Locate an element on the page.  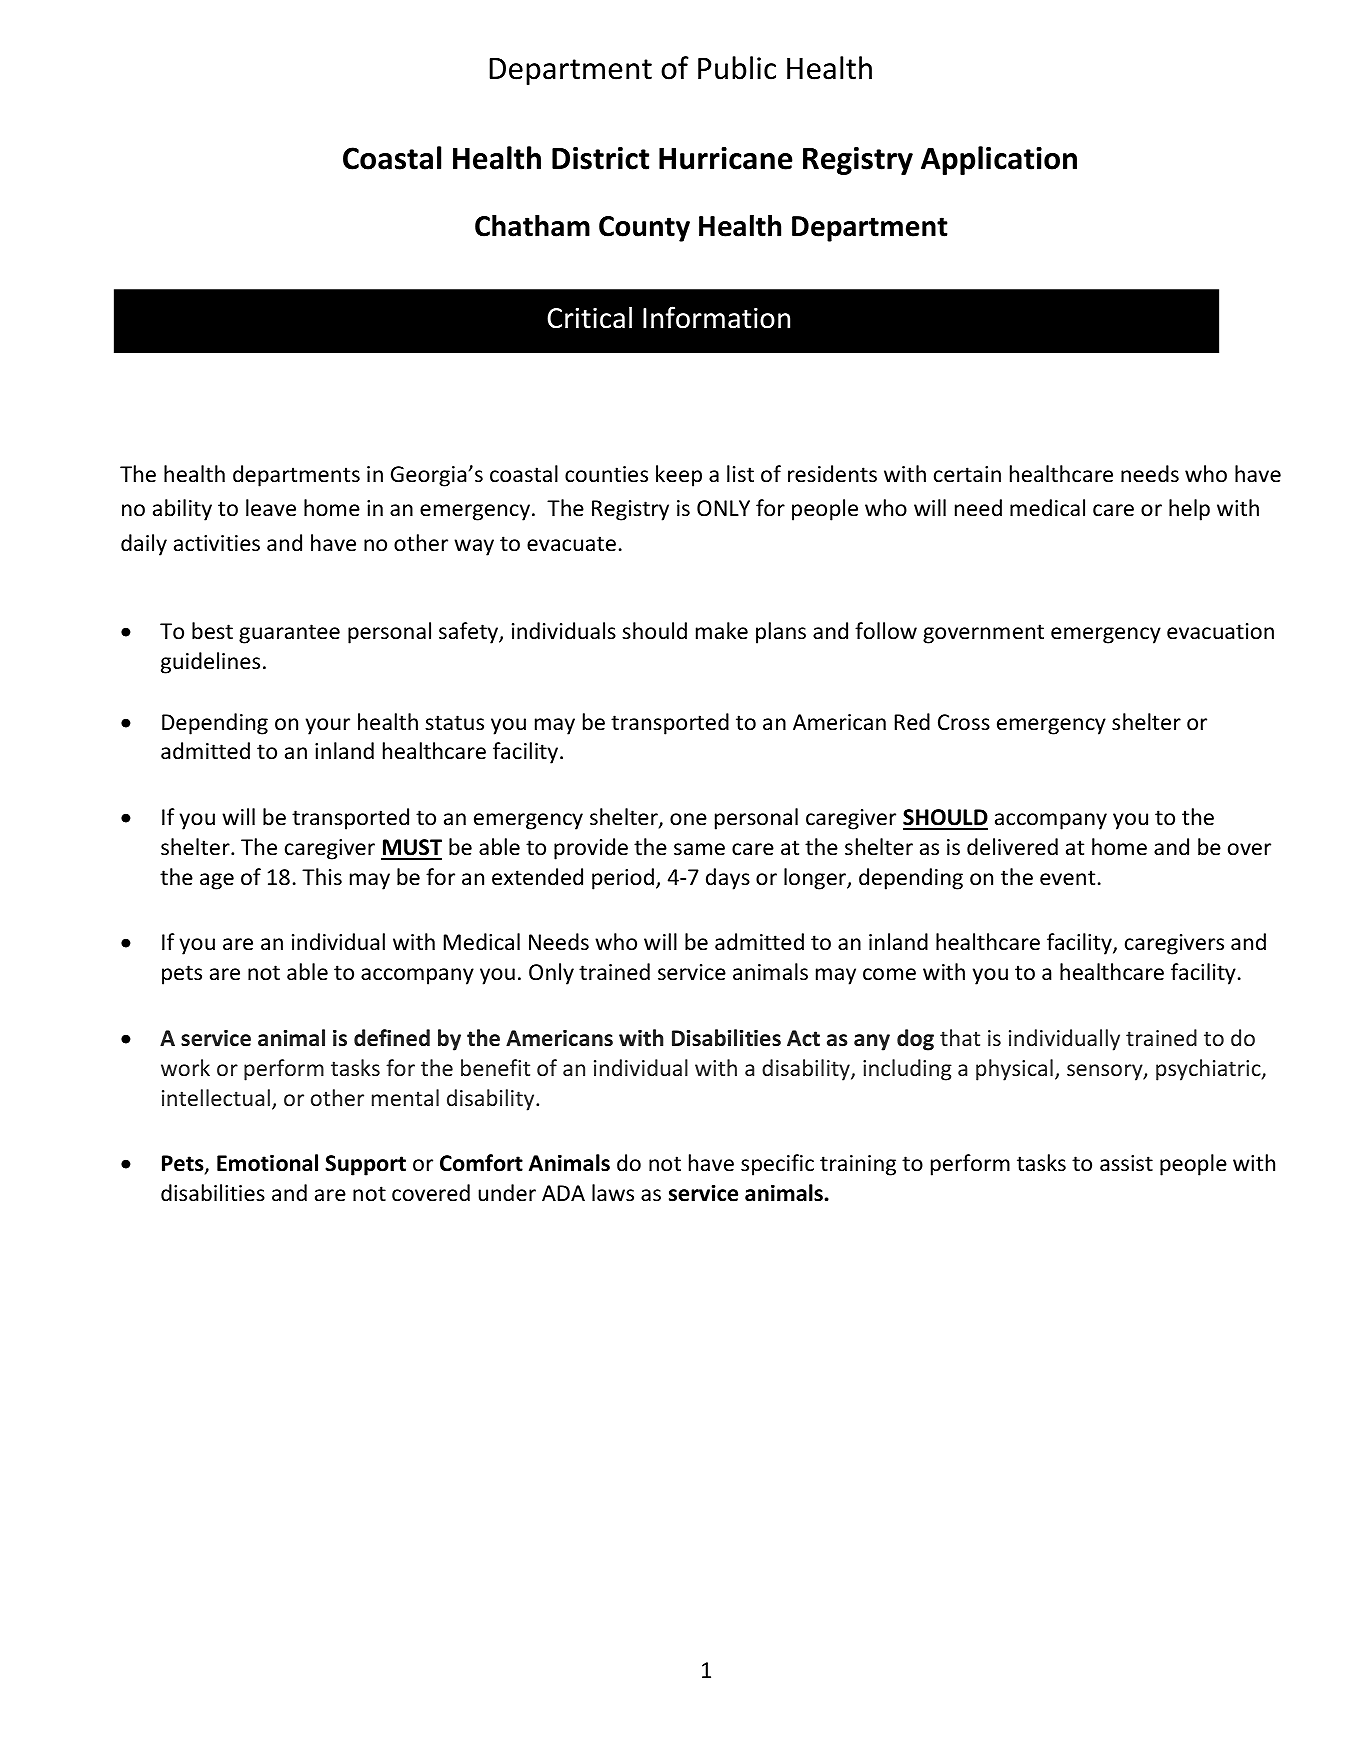
certain is located at coordinates (967, 474).
